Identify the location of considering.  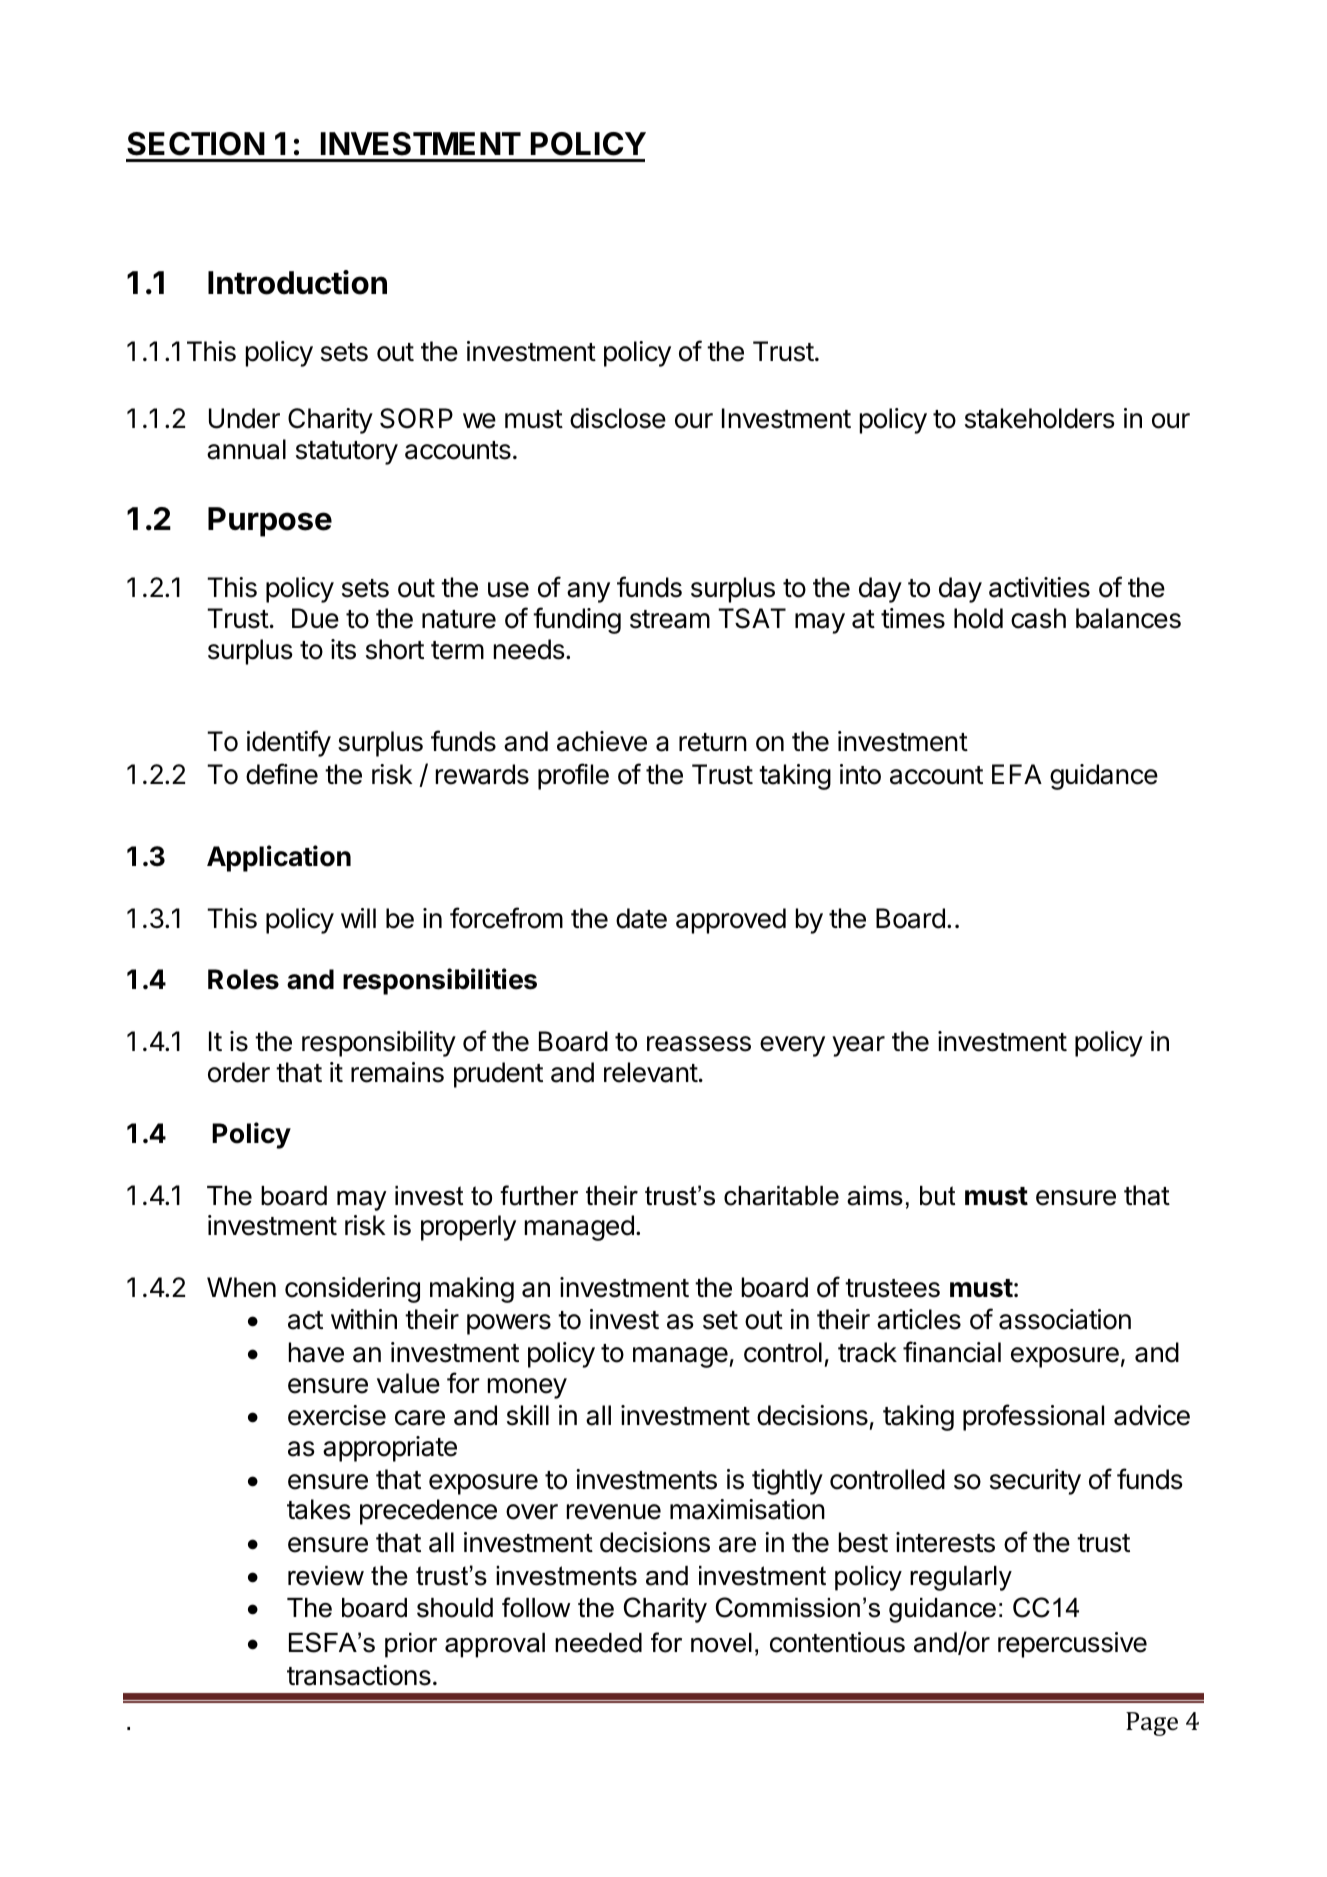
(352, 1290).
